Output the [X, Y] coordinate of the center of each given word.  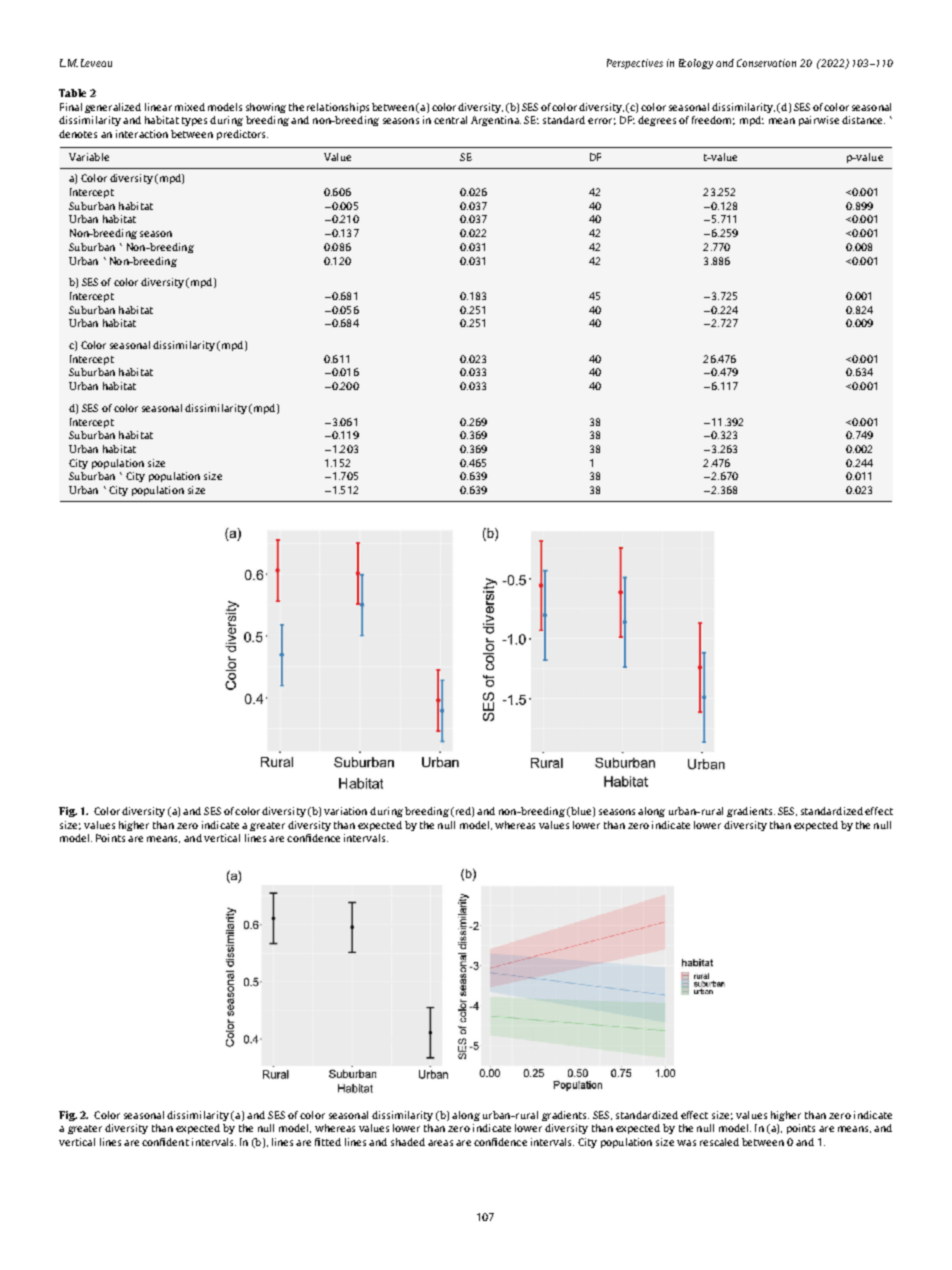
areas [440, 1143]
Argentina [496, 121]
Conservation [766, 63]
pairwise [819, 121]
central [450, 120]
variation [345, 811]
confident [165, 1142]
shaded [408, 1142]
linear [158, 107]
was [686, 1143]
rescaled [719, 1142]
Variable [89, 157]
